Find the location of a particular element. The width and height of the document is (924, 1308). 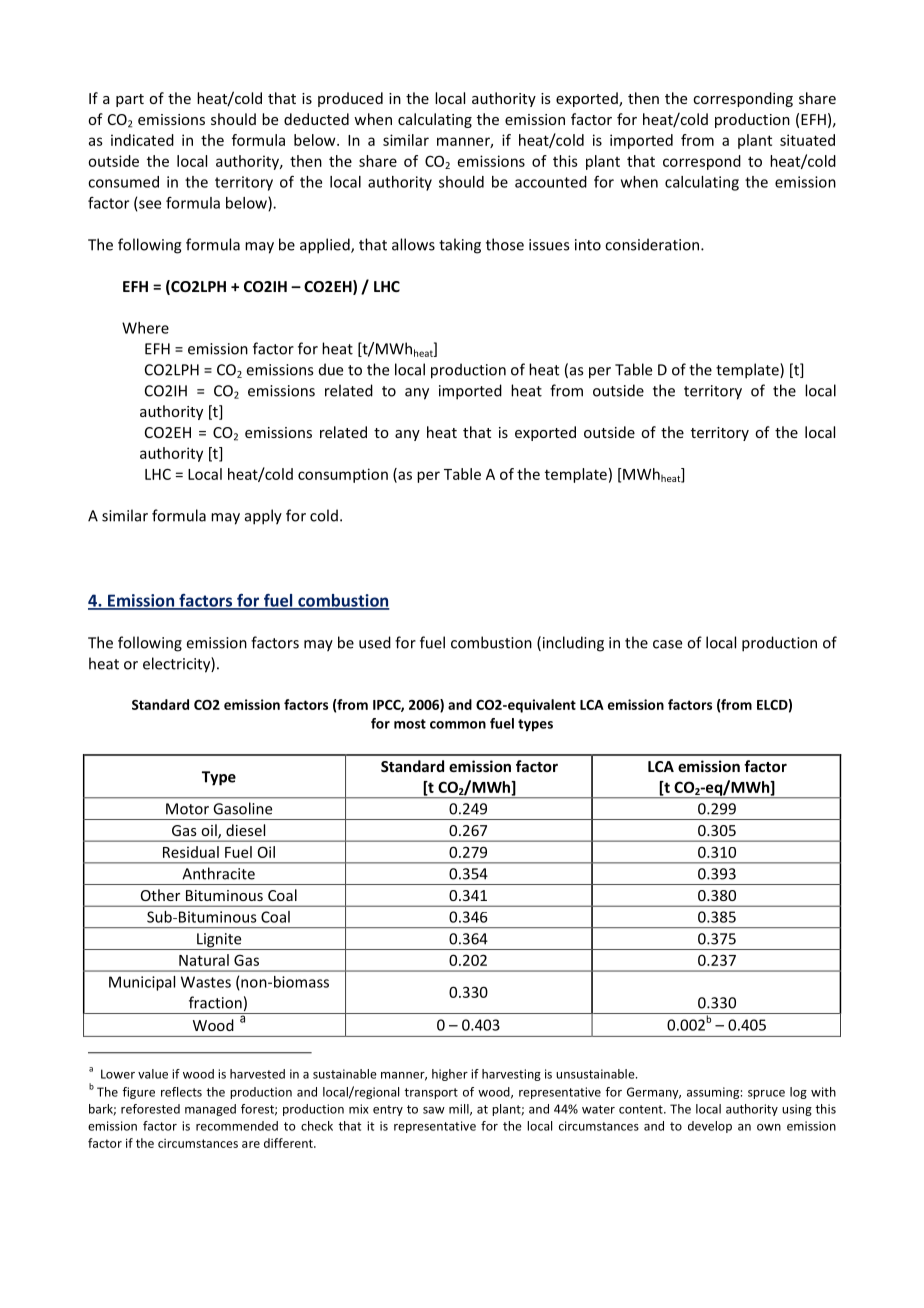

managed is located at coordinates (210, 1110).
